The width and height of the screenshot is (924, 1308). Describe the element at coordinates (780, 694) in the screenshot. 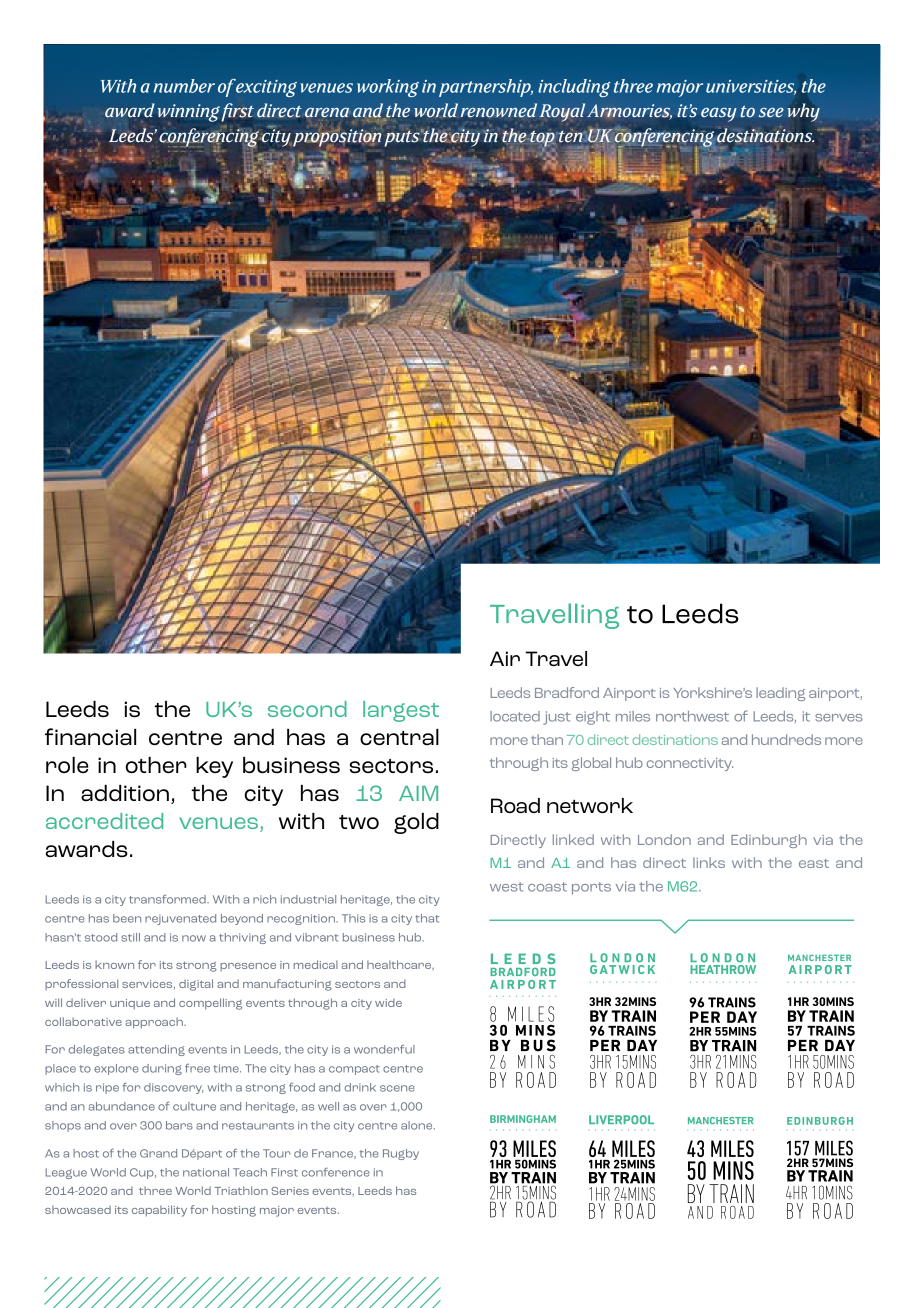

I see `leading` at that location.
